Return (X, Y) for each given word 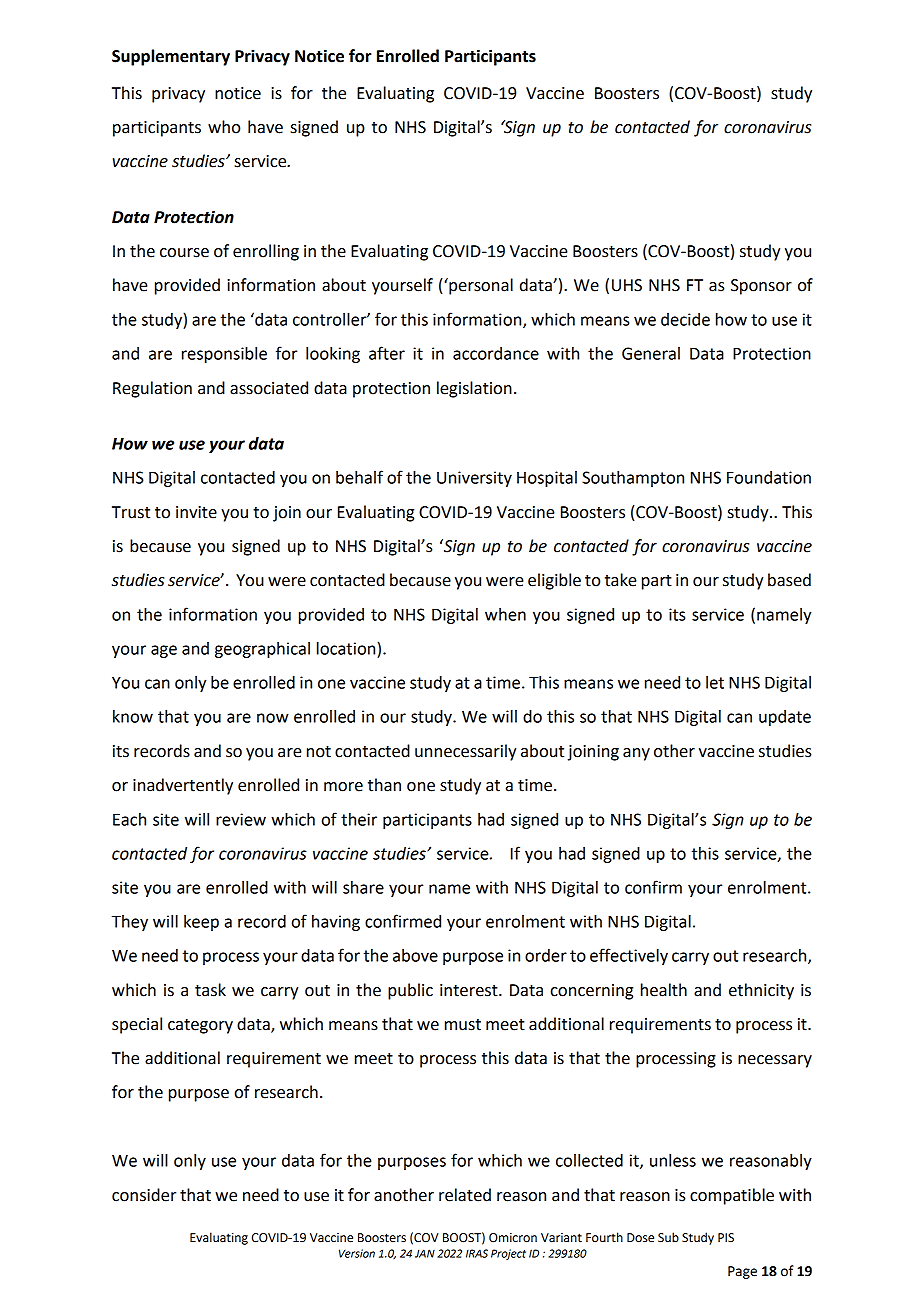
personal (480, 286)
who (224, 127)
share (363, 887)
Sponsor (761, 287)
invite (196, 512)
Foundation (769, 477)
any (636, 754)
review (241, 819)
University (474, 479)
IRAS (477, 1253)
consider (144, 1195)
